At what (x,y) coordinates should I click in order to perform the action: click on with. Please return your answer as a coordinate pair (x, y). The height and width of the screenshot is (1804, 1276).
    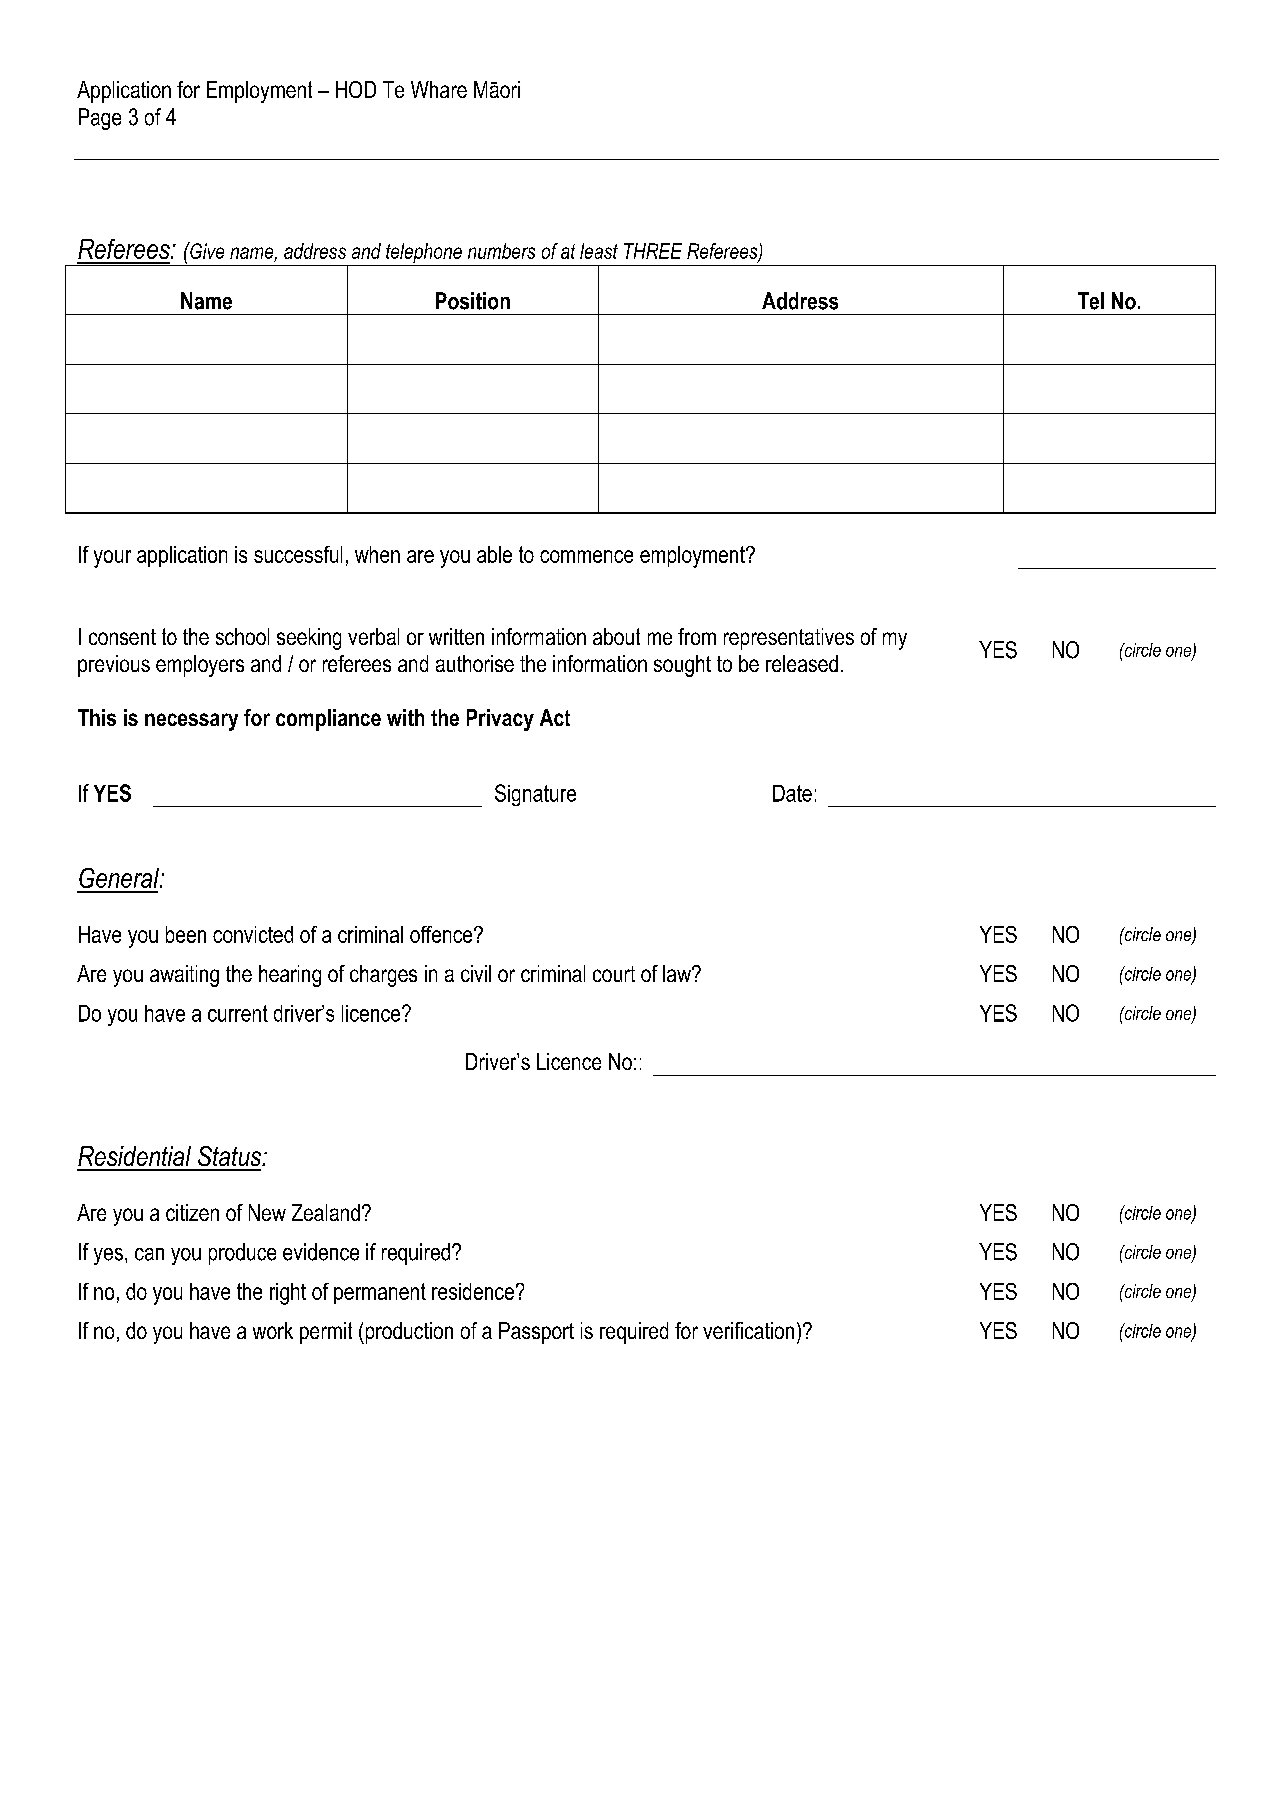
    Looking at the image, I should click on (405, 717).
